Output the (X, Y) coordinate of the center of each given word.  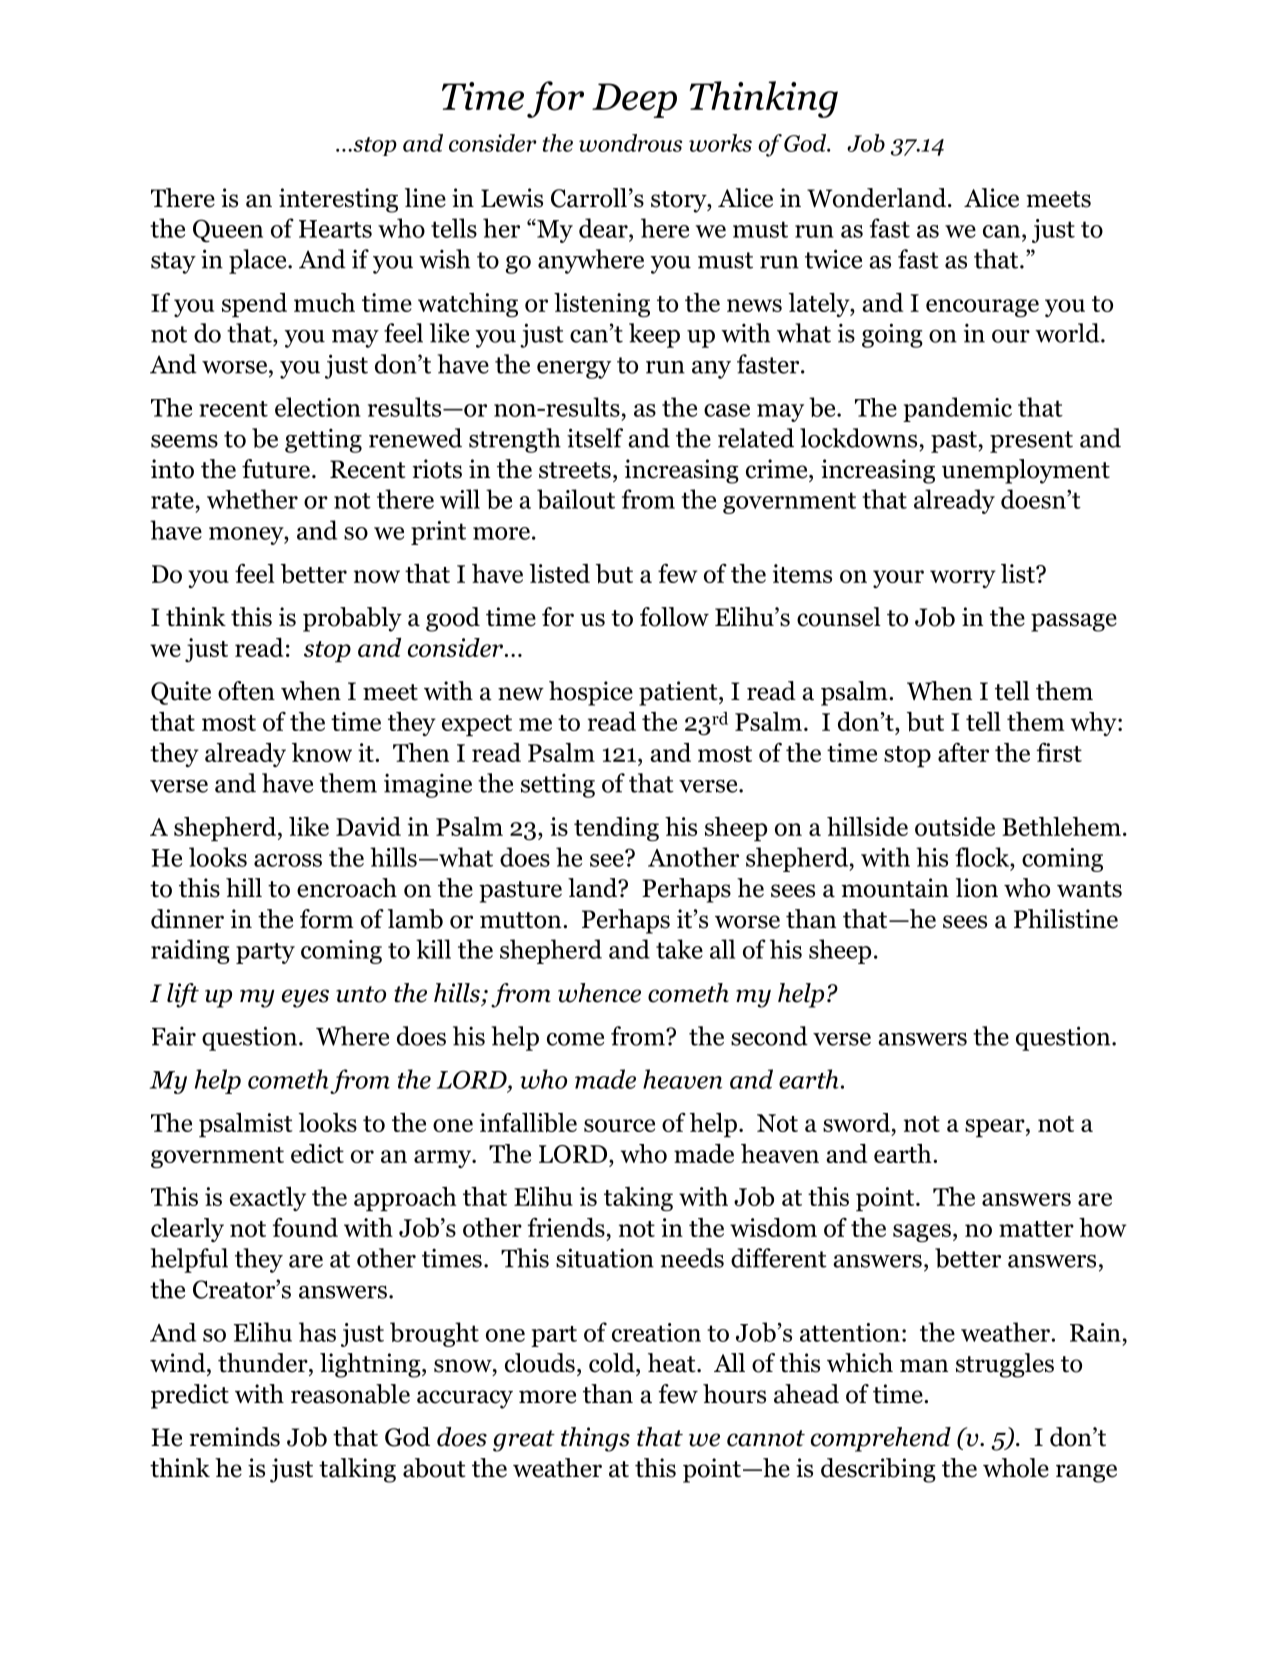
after (963, 752)
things (595, 1439)
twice (833, 259)
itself (595, 438)
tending (616, 829)
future (276, 469)
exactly (268, 1199)
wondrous (630, 143)
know (322, 752)
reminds (234, 1437)
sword (856, 1122)
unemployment (1026, 471)
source (619, 1125)
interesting (338, 200)
